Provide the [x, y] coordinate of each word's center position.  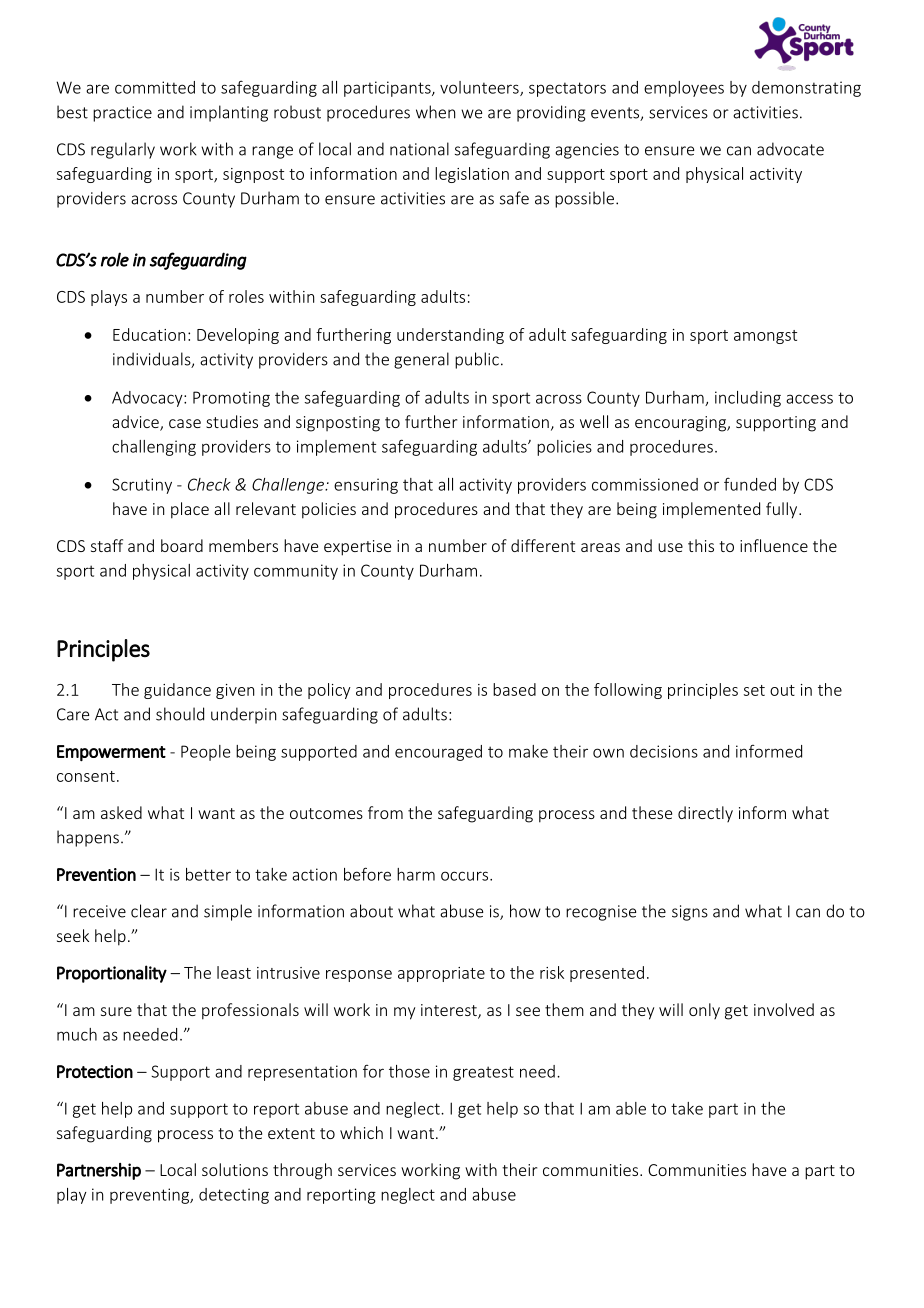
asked [121, 812]
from [385, 812]
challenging [154, 448]
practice [122, 114]
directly [705, 814]
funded [750, 484]
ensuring [366, 486]
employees [684, 89]
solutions [235, 1169]
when [435, 112]
